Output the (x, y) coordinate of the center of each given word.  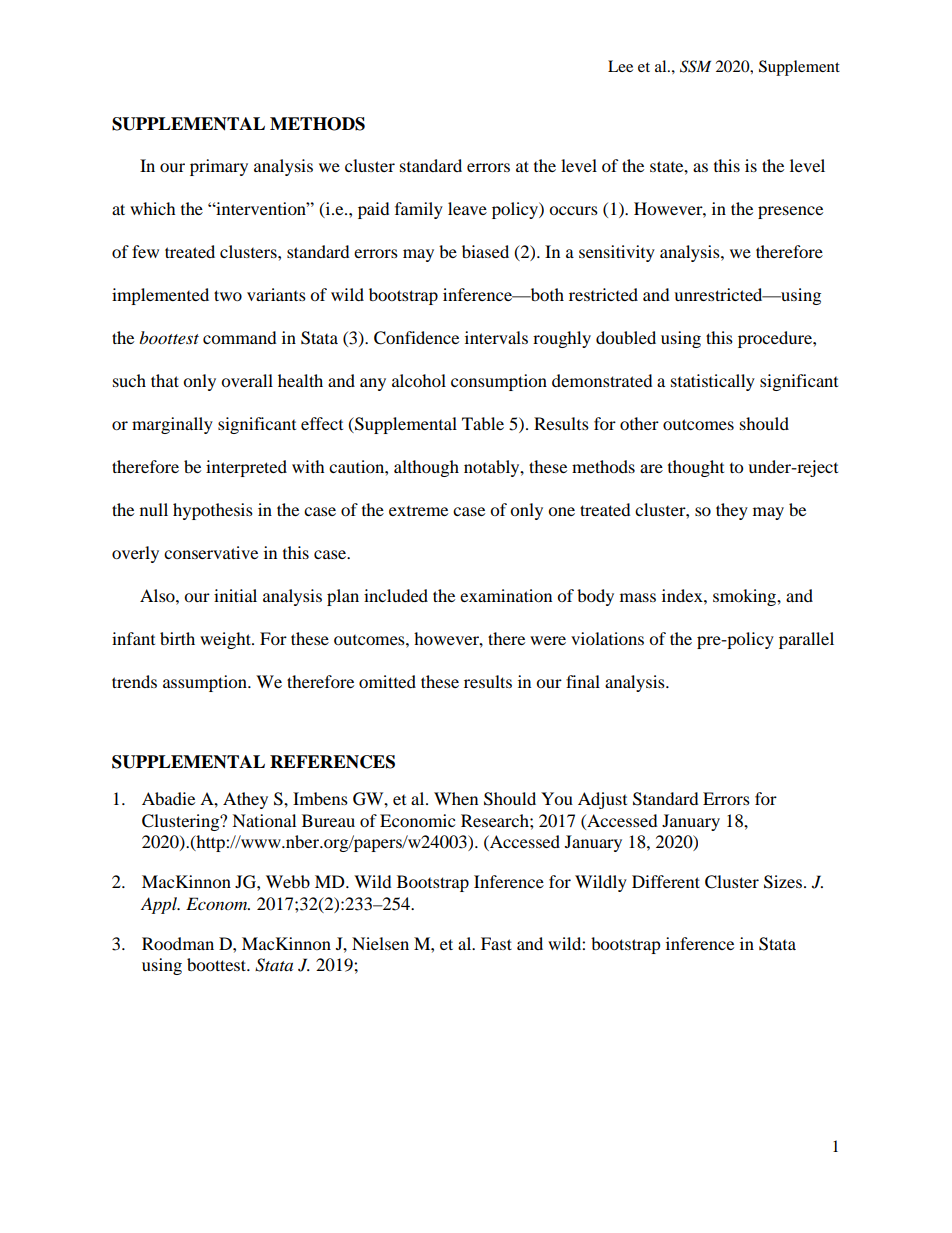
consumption (499, 382)
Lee (620, 66)
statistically (713, 382)
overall (247, 380)
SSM (695, 66)
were (548, 640)
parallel (806, 640)
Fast (496, 943)
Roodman (178, 943)
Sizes (783, 882)
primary (219, 167)
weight (226, 640)
